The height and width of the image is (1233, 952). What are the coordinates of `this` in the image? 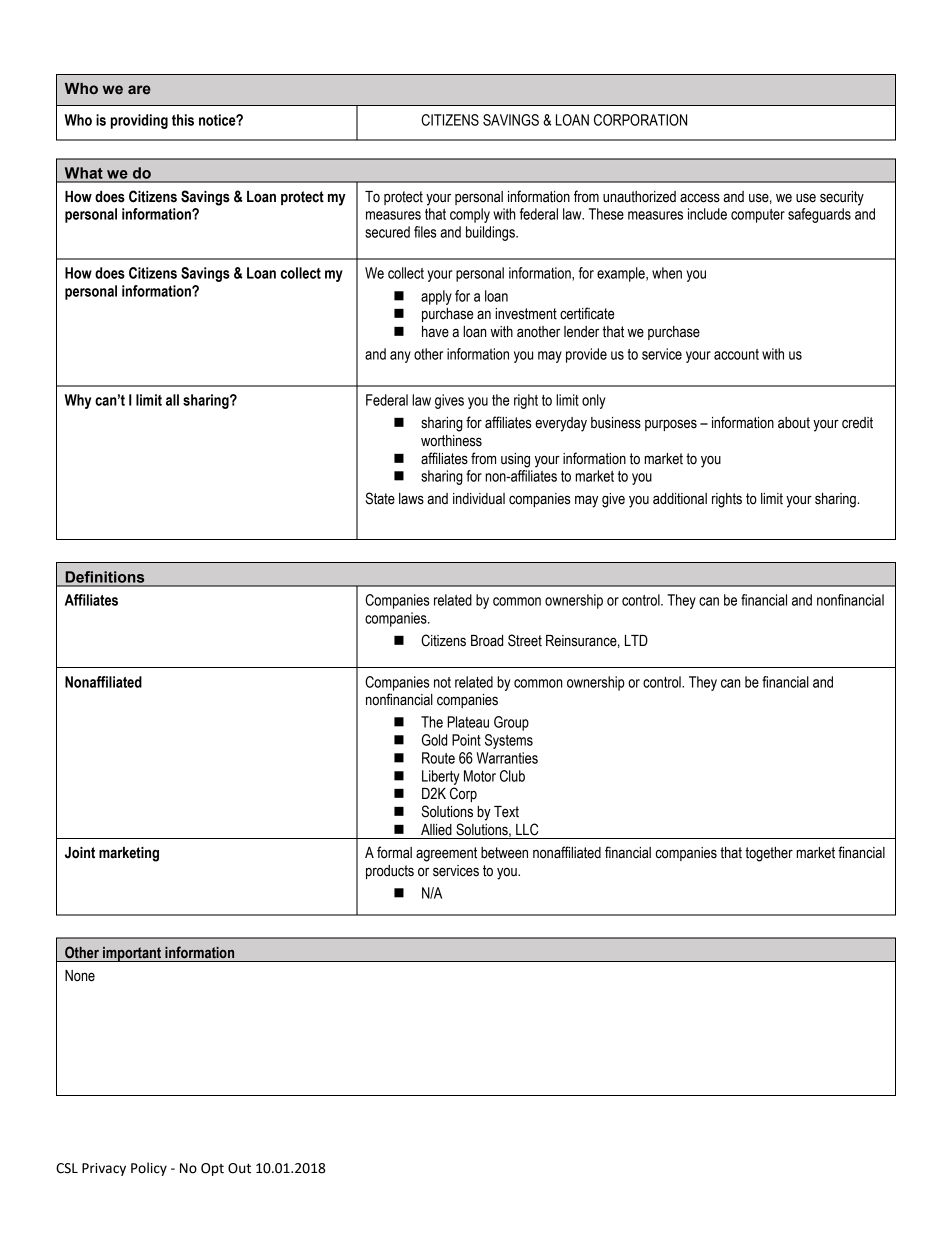 It's located at (183, 120).
